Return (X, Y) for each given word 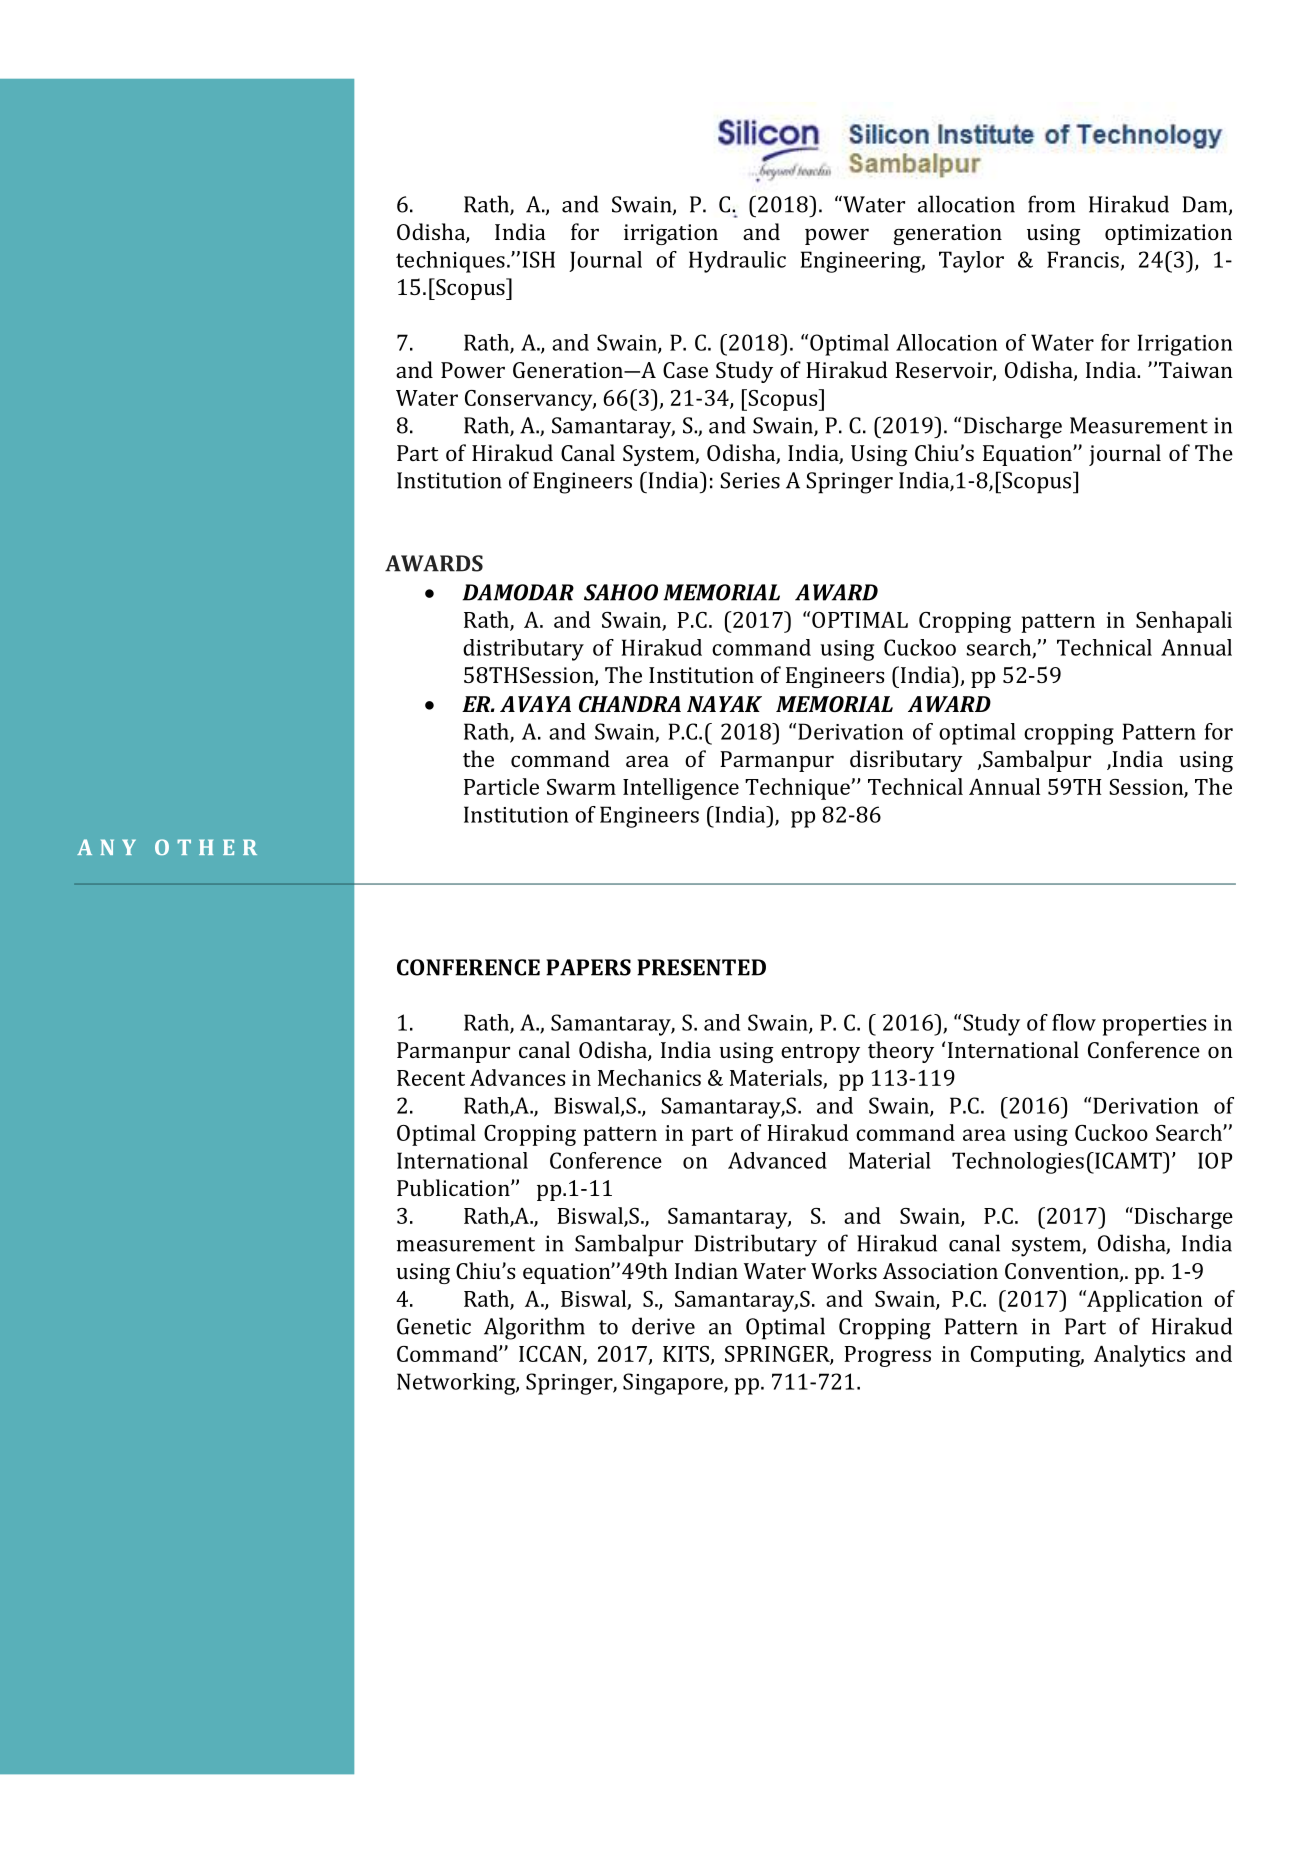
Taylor (971, 262)
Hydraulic (737, 262)
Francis (1083, 259)
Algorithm (534, 1328)
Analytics (1139, 1356)
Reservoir (944, 371)
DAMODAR (518, 592)
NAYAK (724, 704)
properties (1154, 1025)
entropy (820, 1053)
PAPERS (588, 967)
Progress (887, 1356)
